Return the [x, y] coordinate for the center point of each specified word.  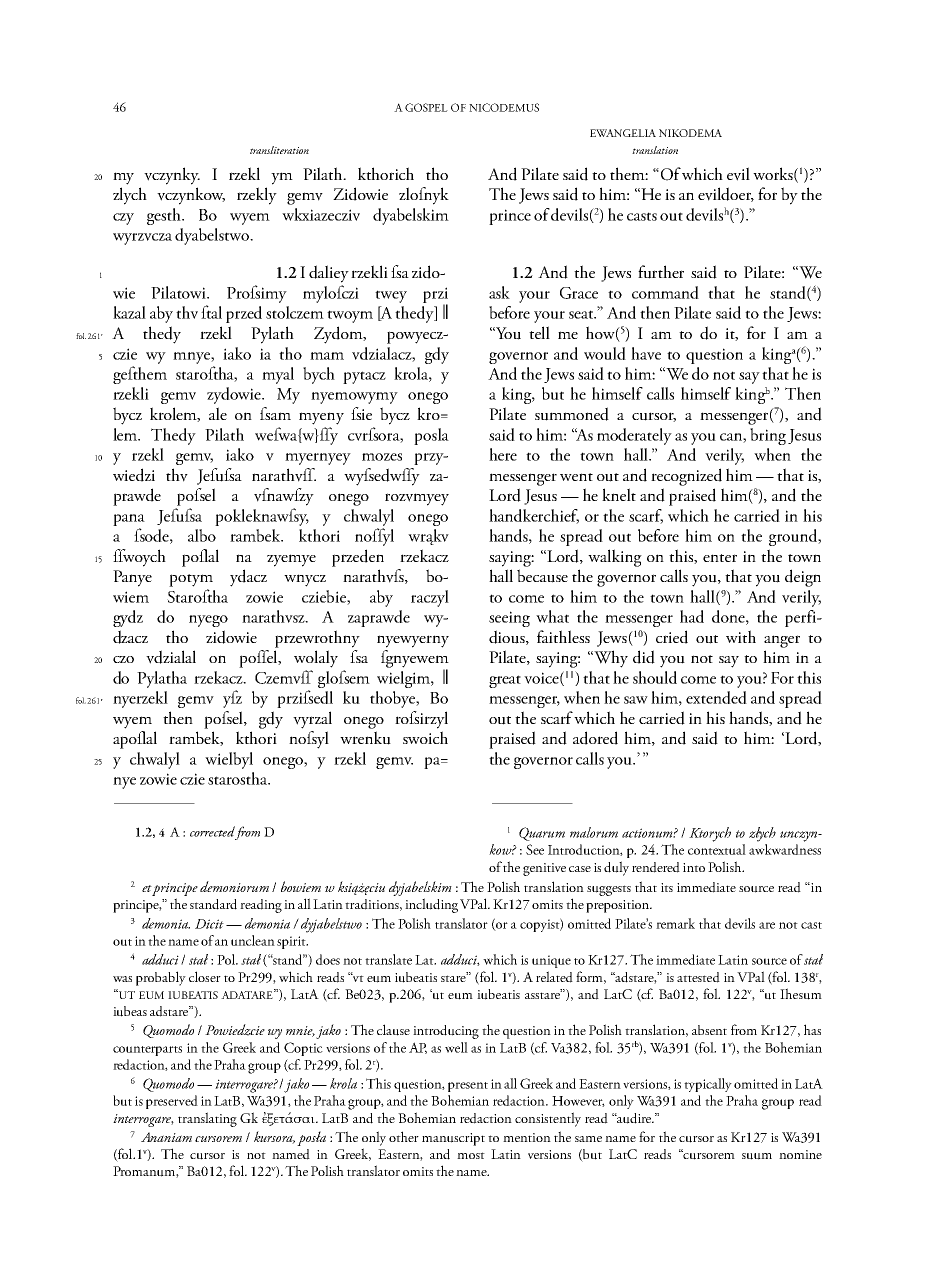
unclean [253, 940]
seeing [509, 619]
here [503, 454]
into [694, 867]
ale [218, 413]
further [661, 272]
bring [768, 436]
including [431, 905]
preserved [172, 1102]
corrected [212, 831]
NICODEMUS [504, 107]
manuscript [453, 1139]
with [741, 636]
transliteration [279, 150]
